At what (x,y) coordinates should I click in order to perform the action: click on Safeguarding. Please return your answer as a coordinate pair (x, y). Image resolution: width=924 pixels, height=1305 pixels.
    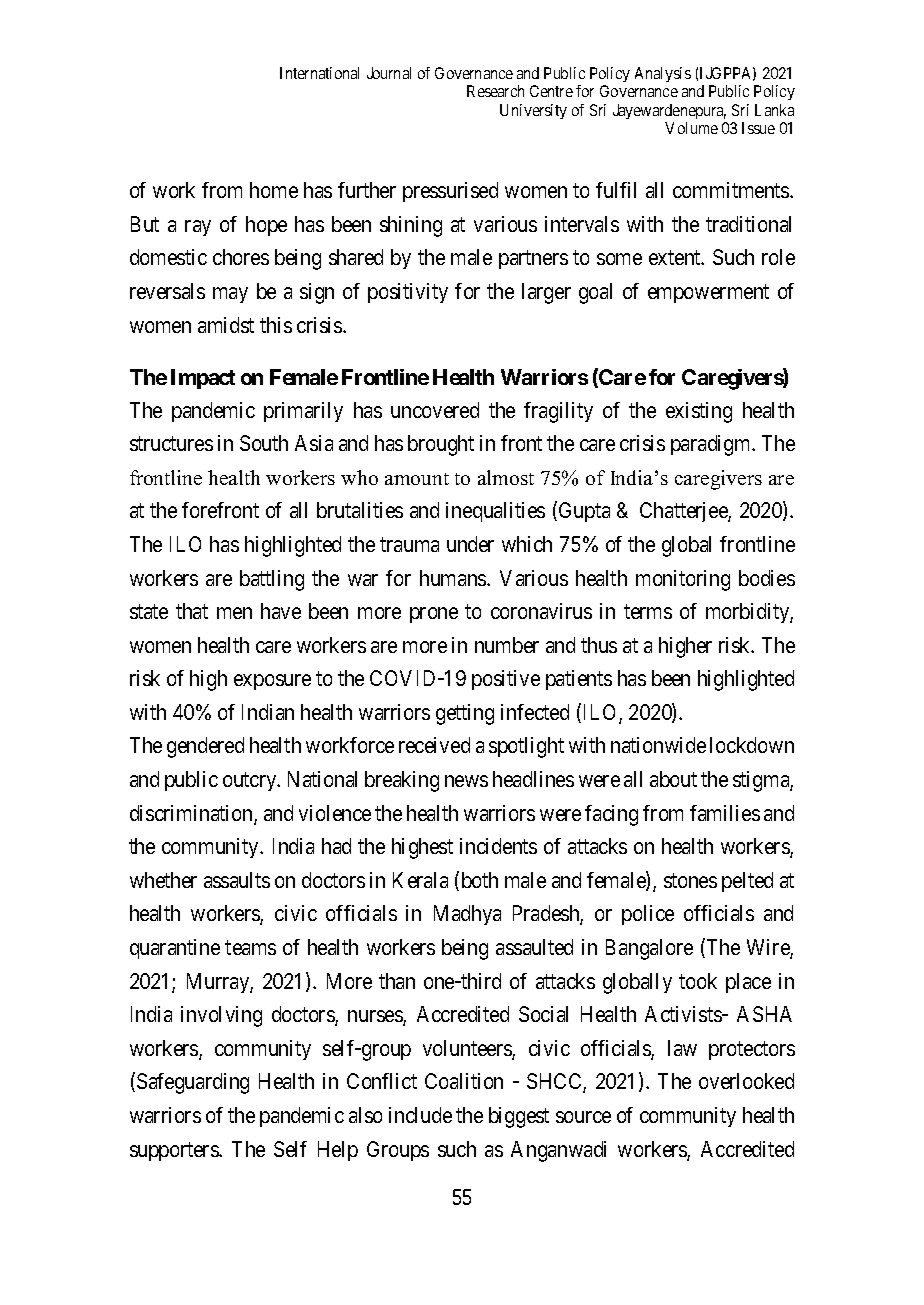
    Looking at the image, I should click on (193, 1083).
